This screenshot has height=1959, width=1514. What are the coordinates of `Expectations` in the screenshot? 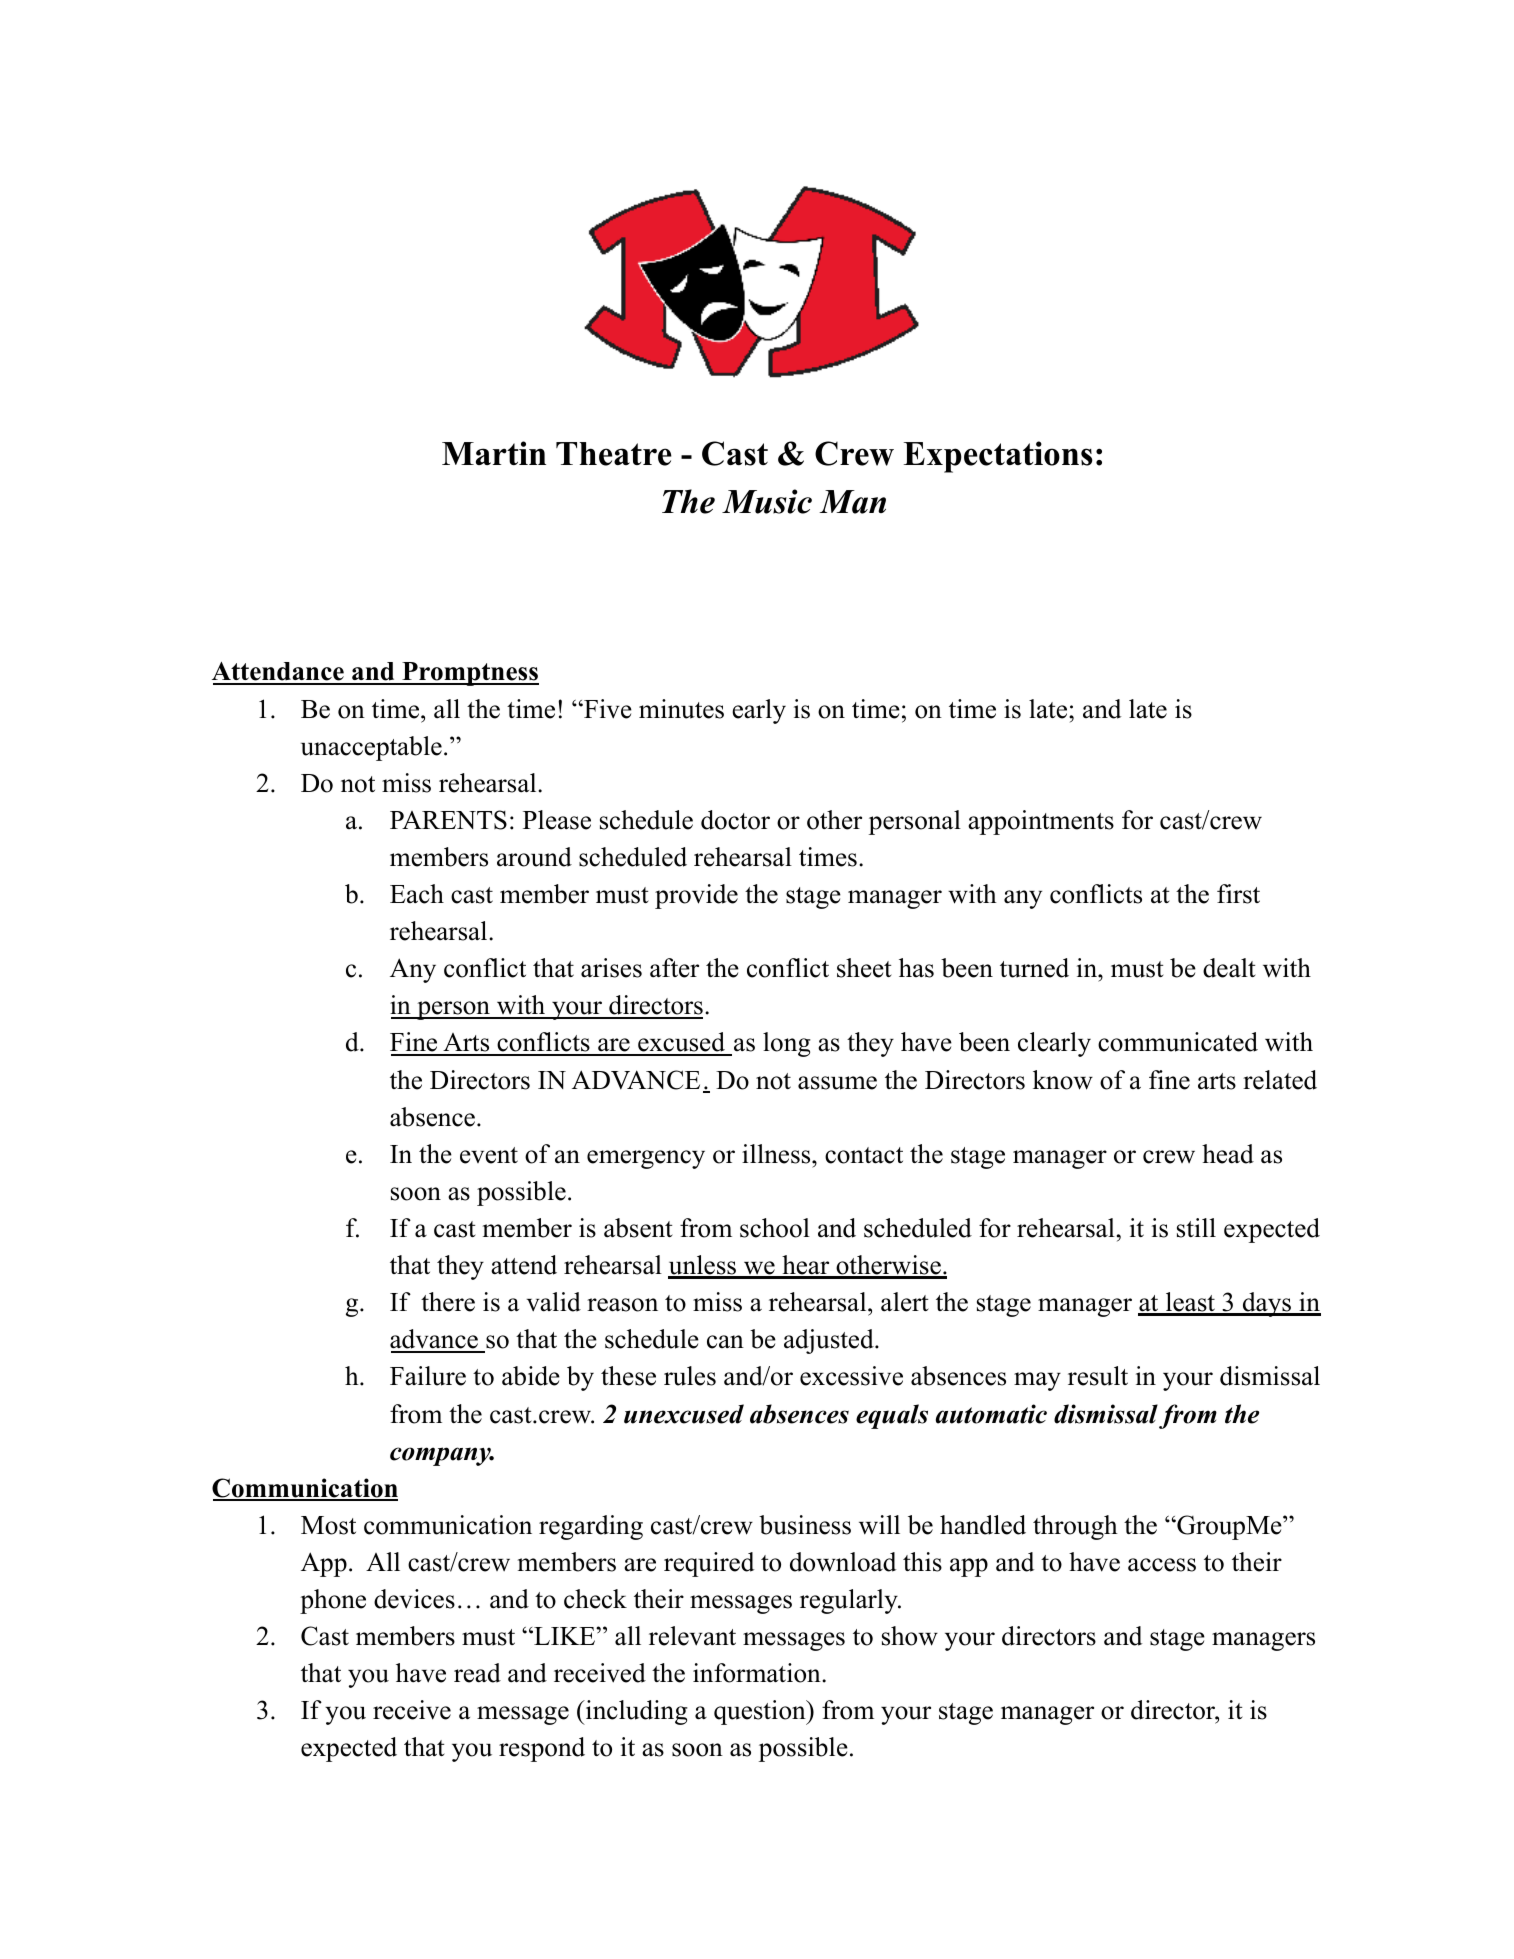 It's located at (998, 457).
